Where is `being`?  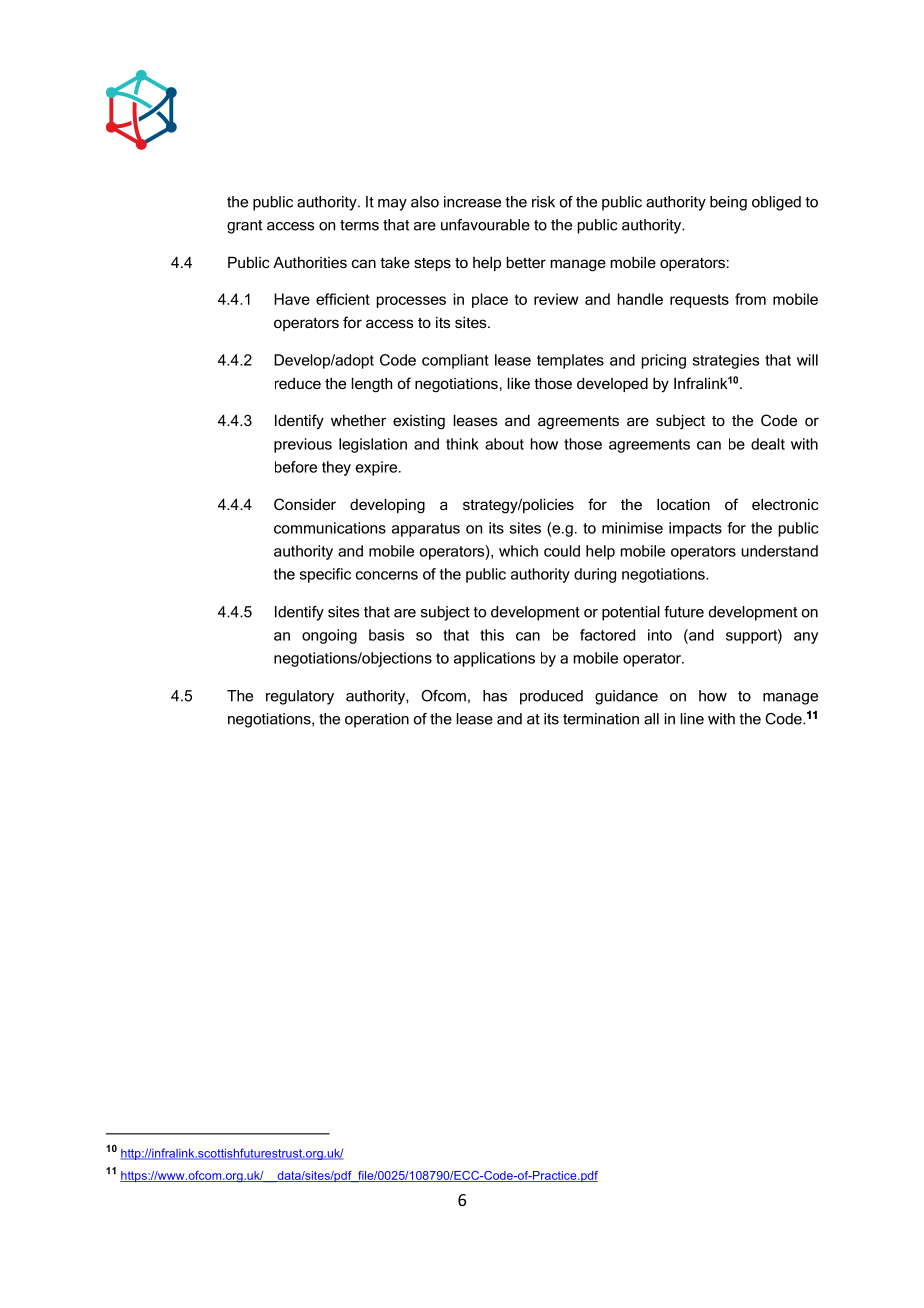 being is located at coordinates (728, 203).
